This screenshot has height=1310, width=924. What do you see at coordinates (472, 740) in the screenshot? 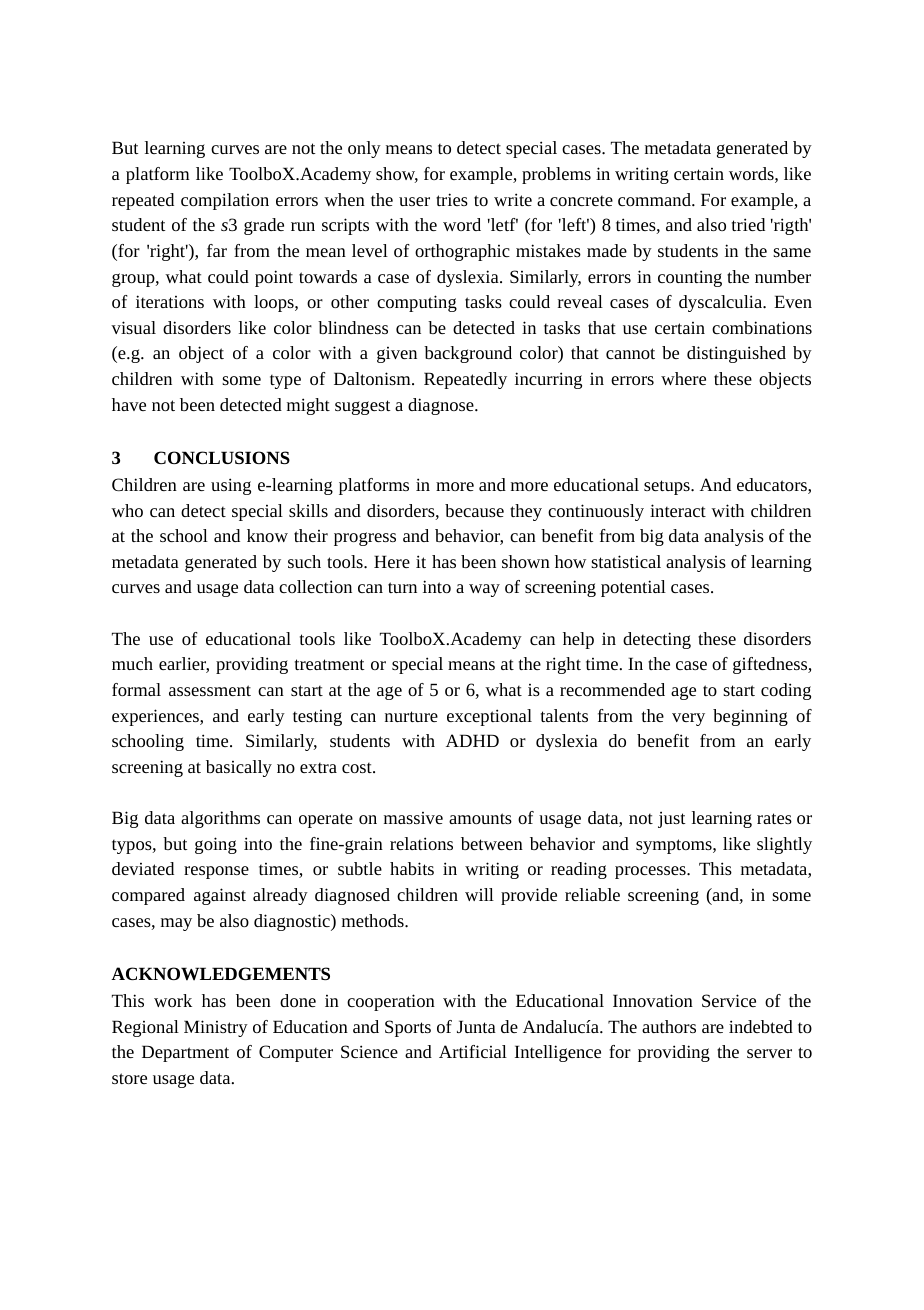
I see `ADHD` at bounding box center [472, 740].
